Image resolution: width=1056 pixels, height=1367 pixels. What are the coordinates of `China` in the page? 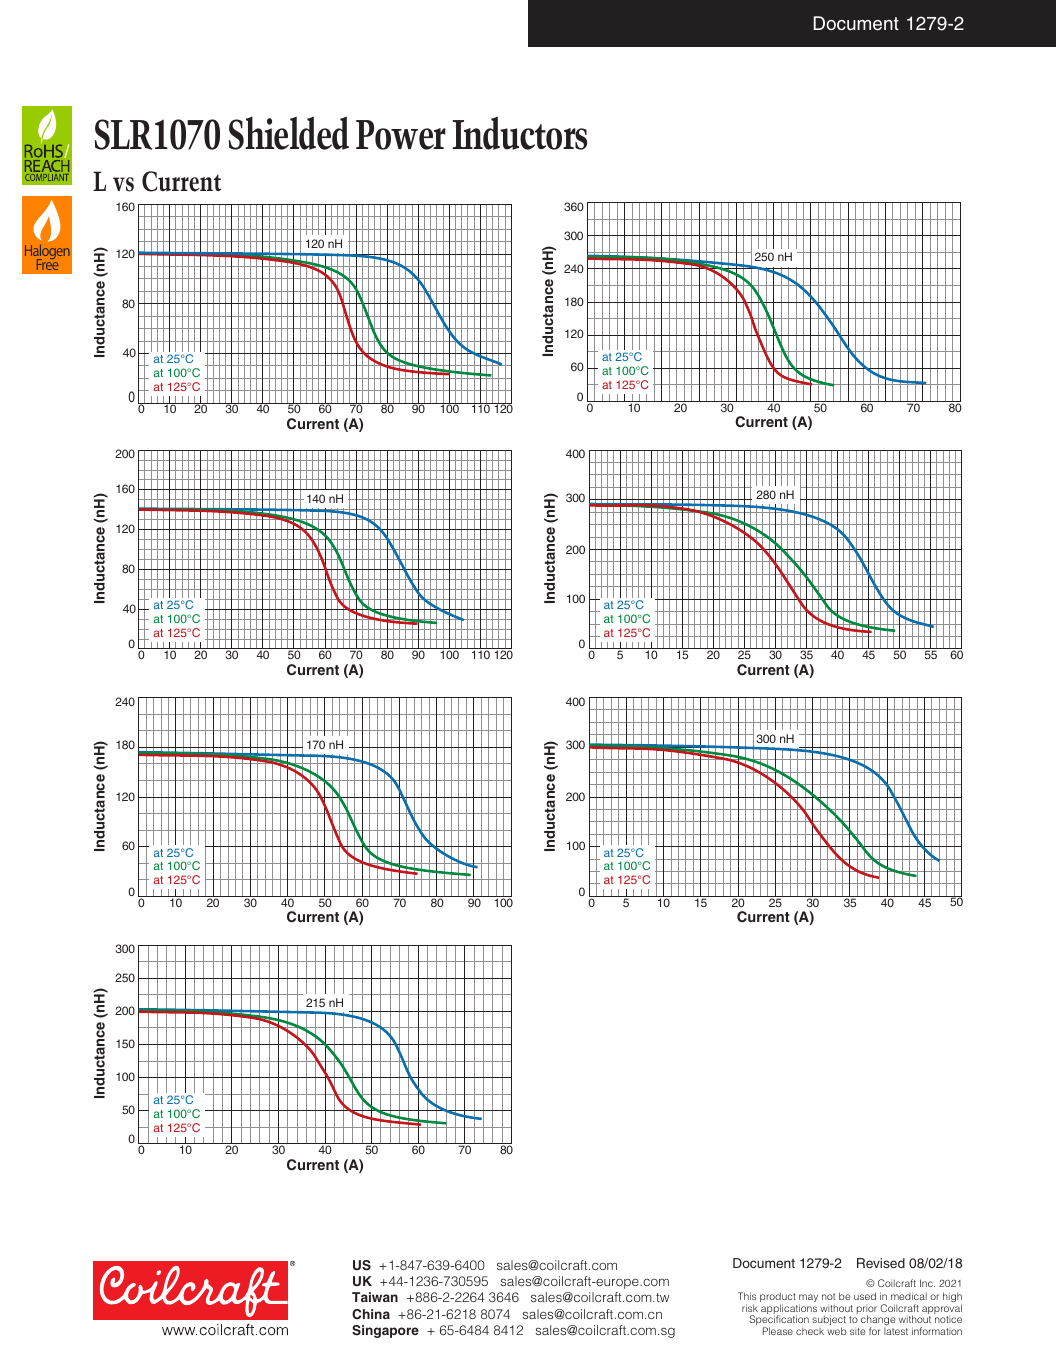 It's located at (371, 1314).
